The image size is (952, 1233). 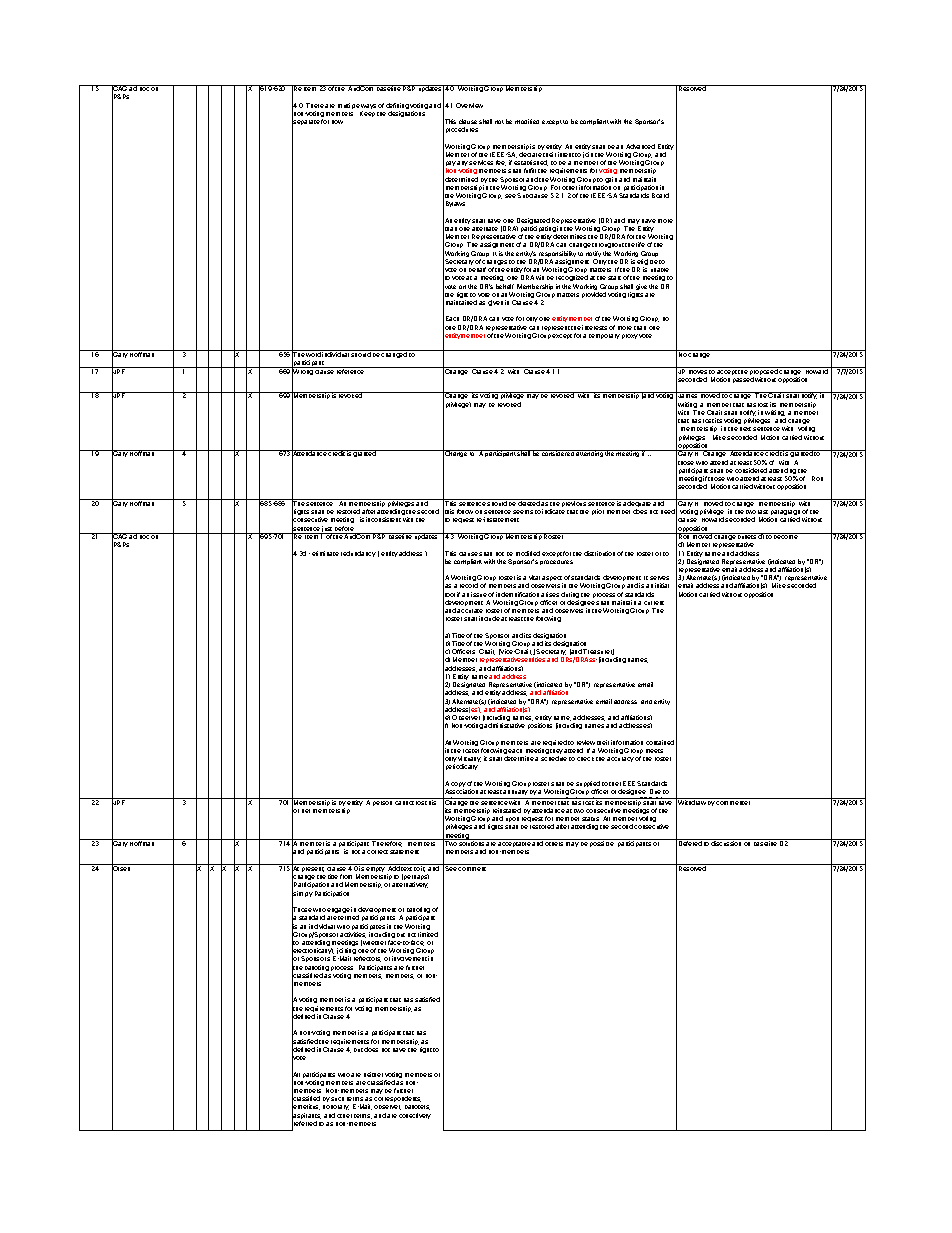 I want to click on collectively, so click(x=415, y=1116).
